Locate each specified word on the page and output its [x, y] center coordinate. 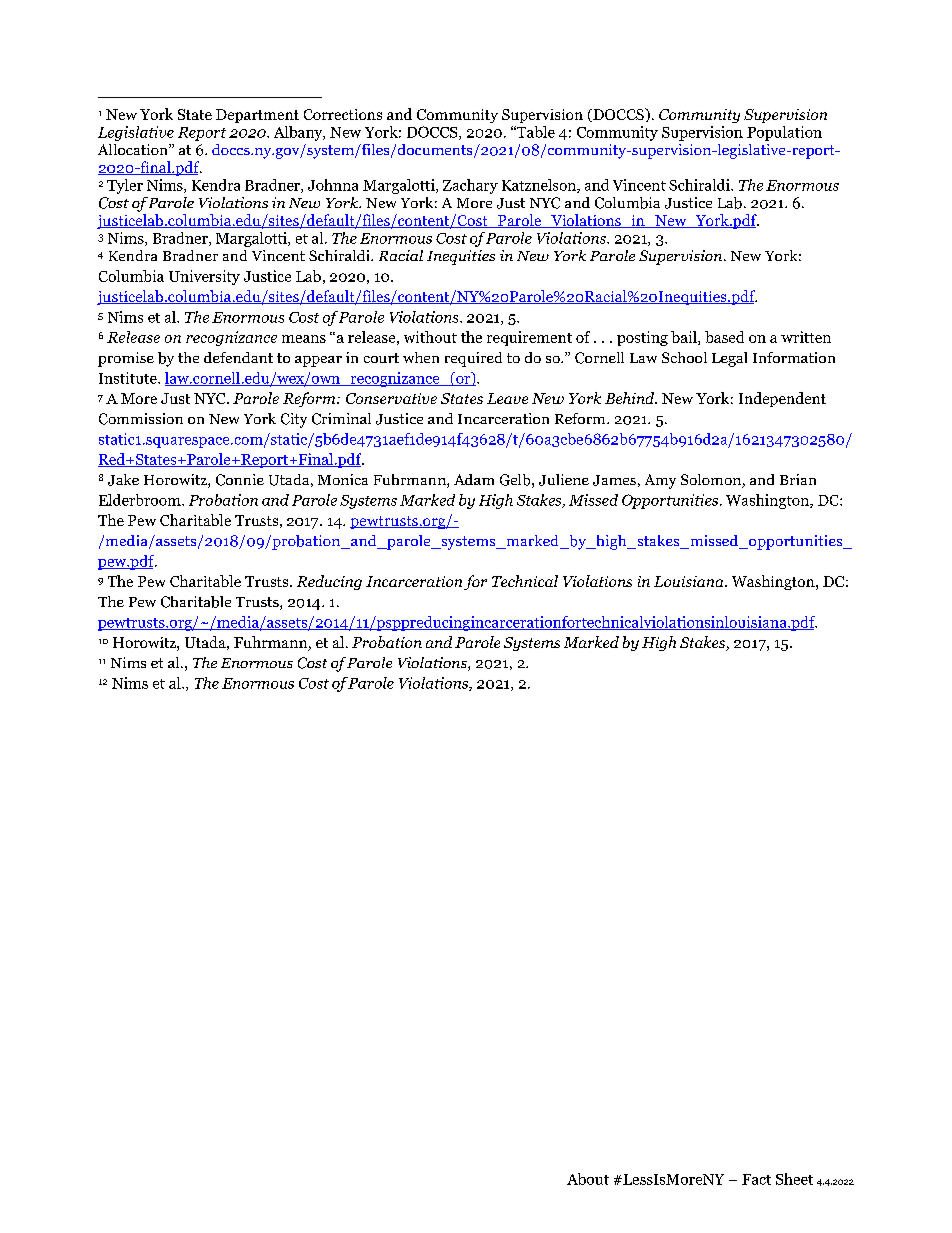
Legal [729, 359]
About [588, 1179]
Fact [756, 1179]
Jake [123, 480]
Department [257, 116]
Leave [507, 398]
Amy [660, 481]
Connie [240, 480]
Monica [343, 479]
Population [784, 133]
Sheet [794, 1179]
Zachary [470, 186]
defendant [238, 357]
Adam [474, 479]
